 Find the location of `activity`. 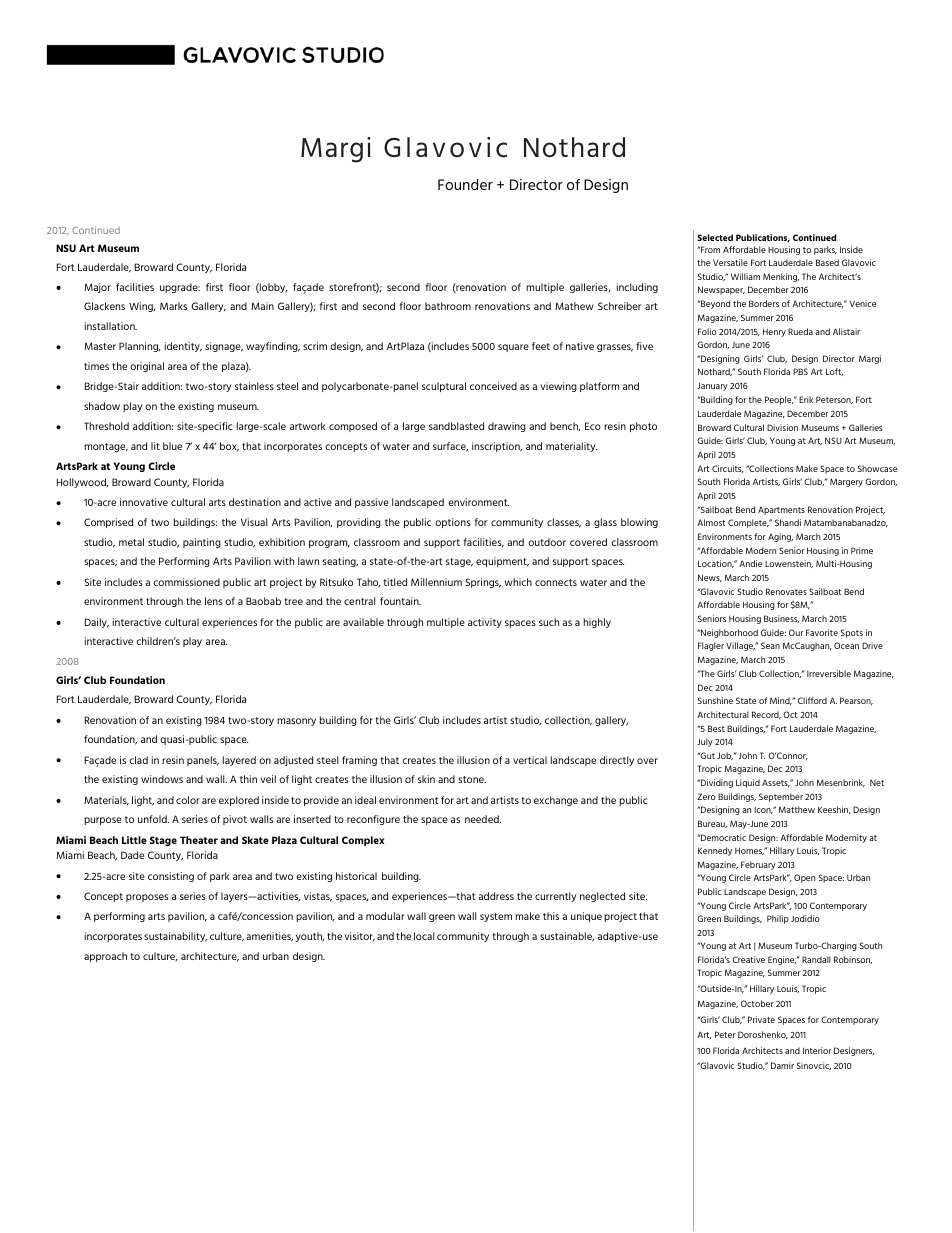

activity is located at coordinates (485, 623).
